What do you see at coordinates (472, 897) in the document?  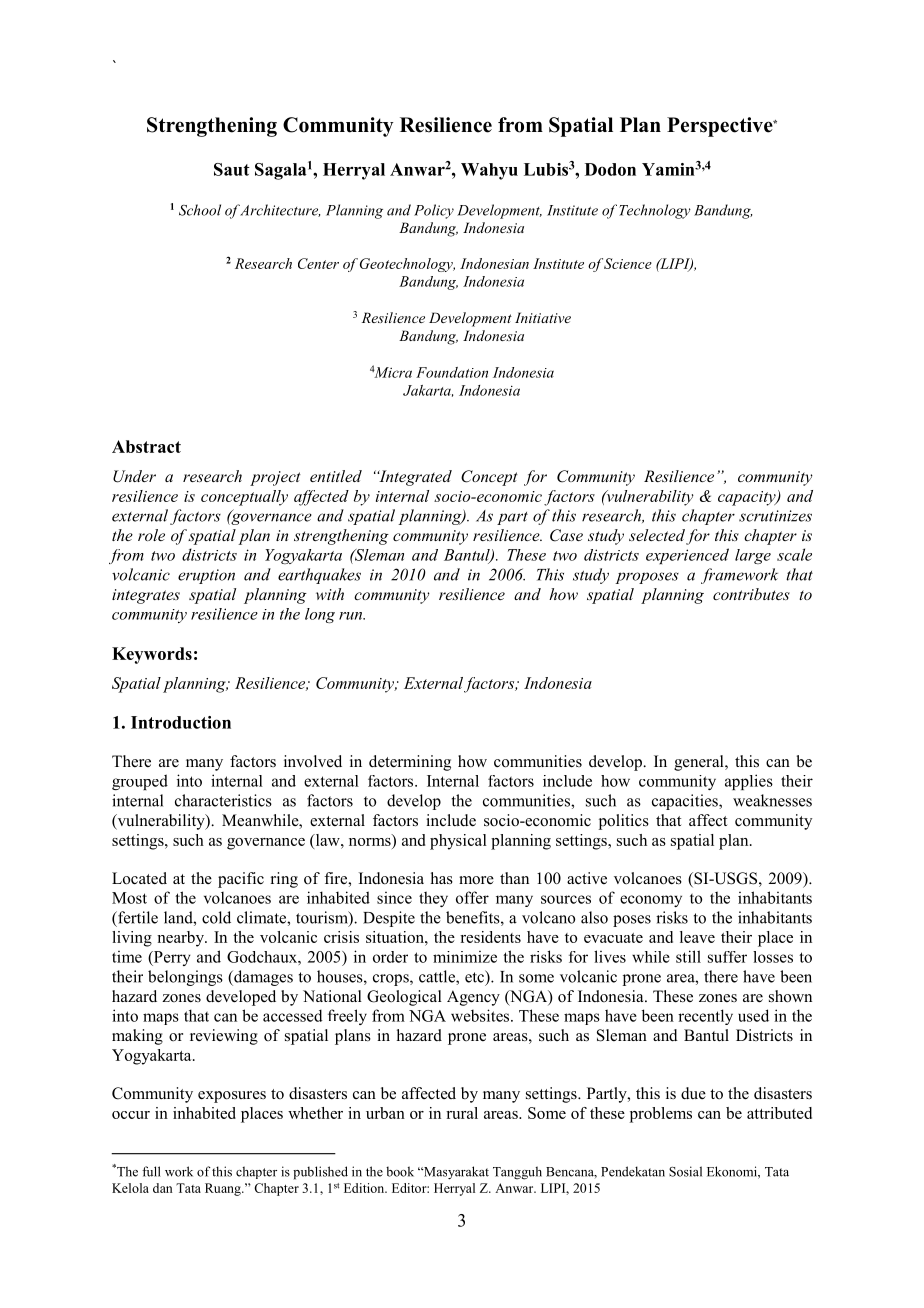 I see `offer` at bounding box center [472, 897].
